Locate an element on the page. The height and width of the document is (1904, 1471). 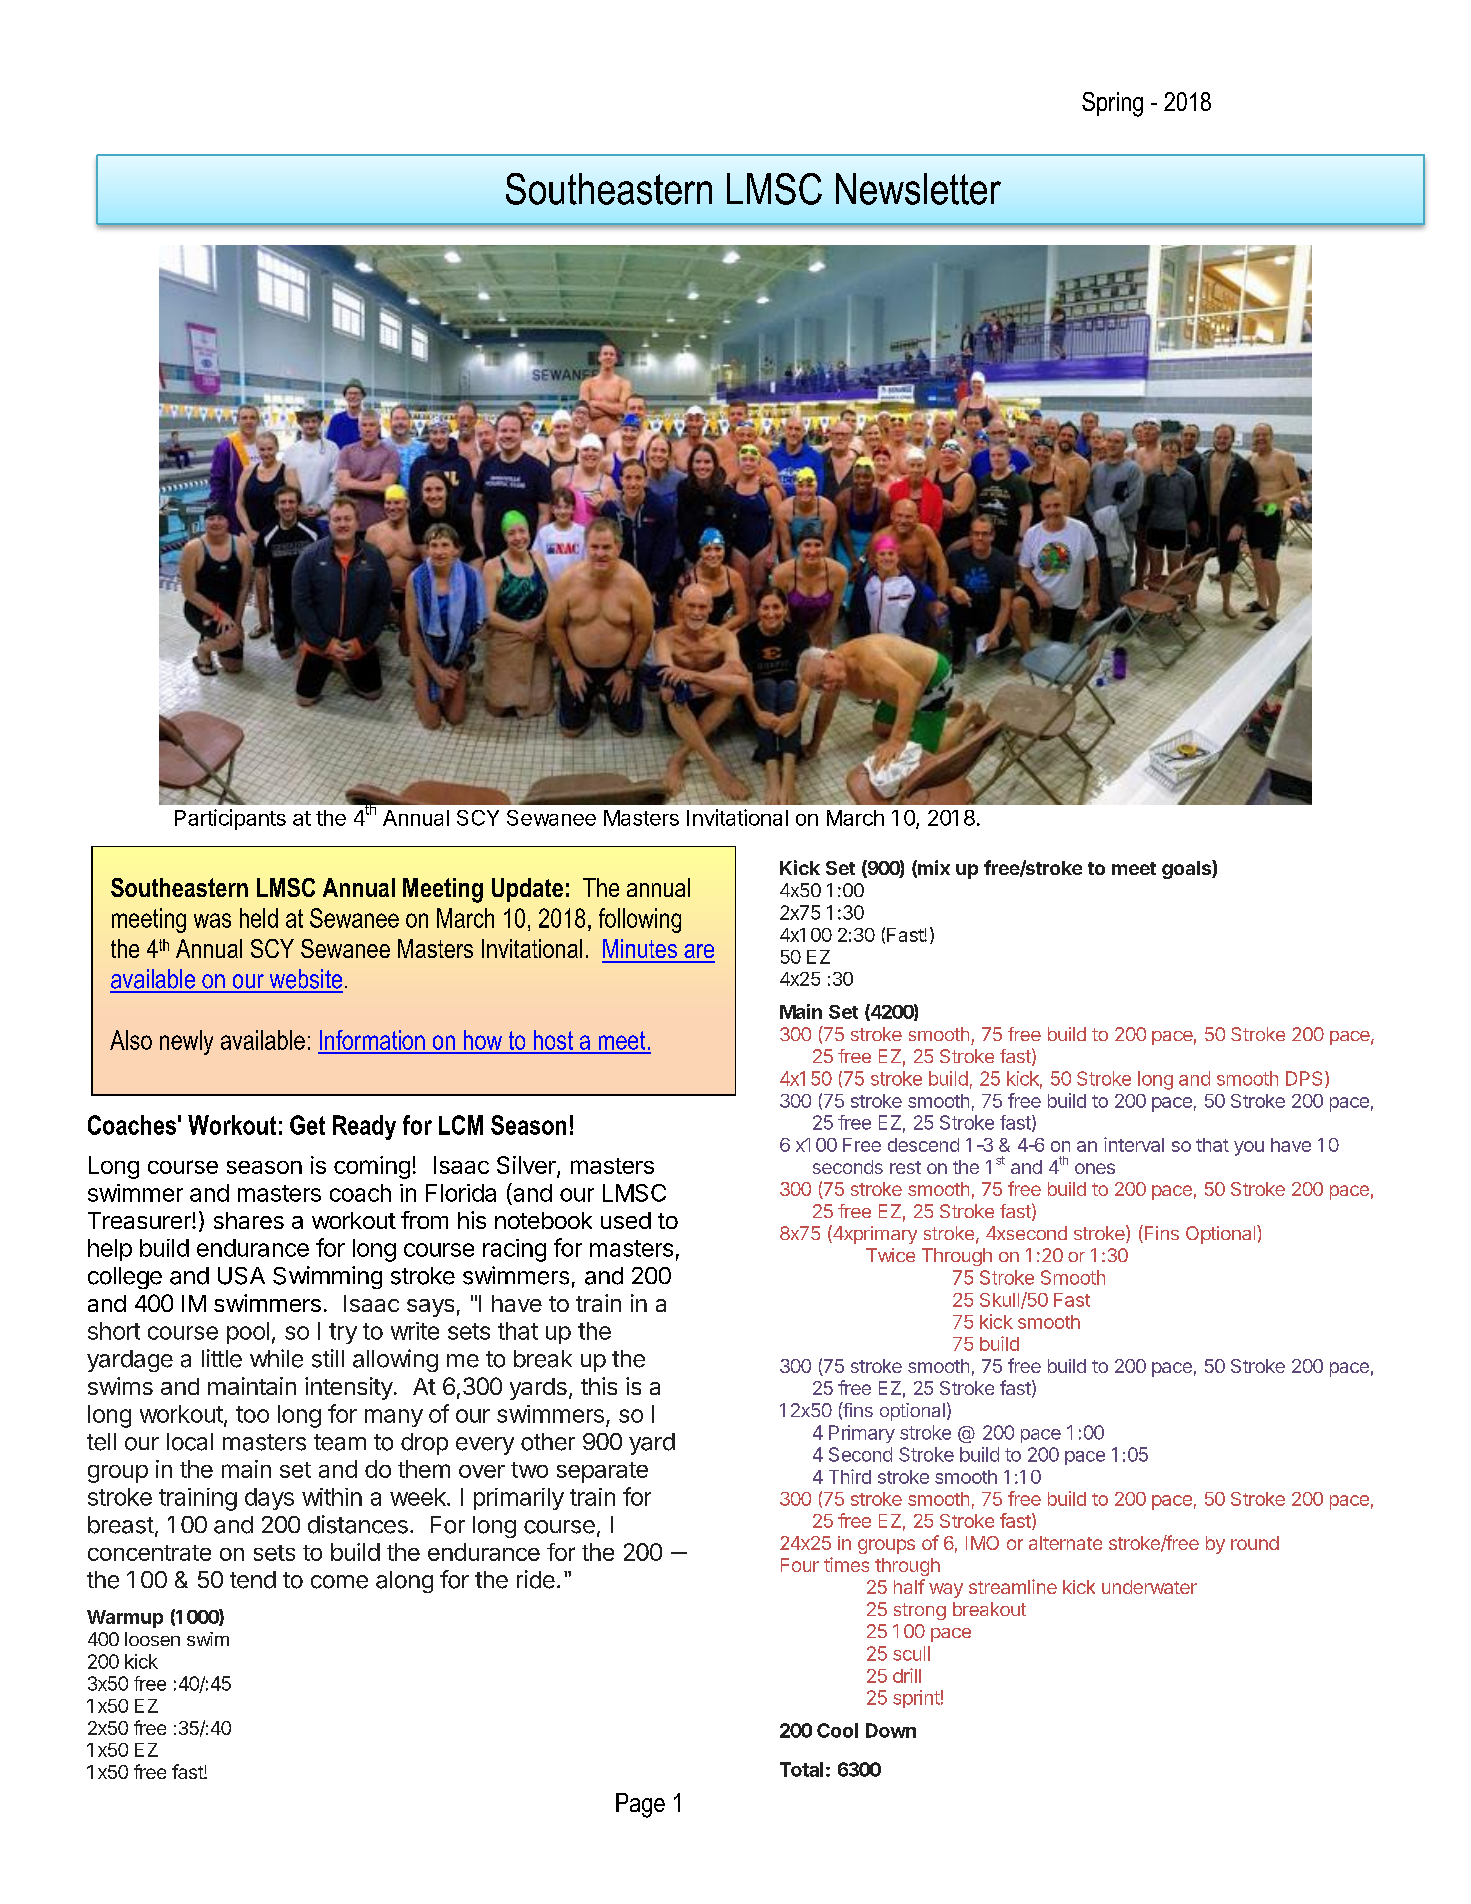
used is located at coordinates (626, 1220).
